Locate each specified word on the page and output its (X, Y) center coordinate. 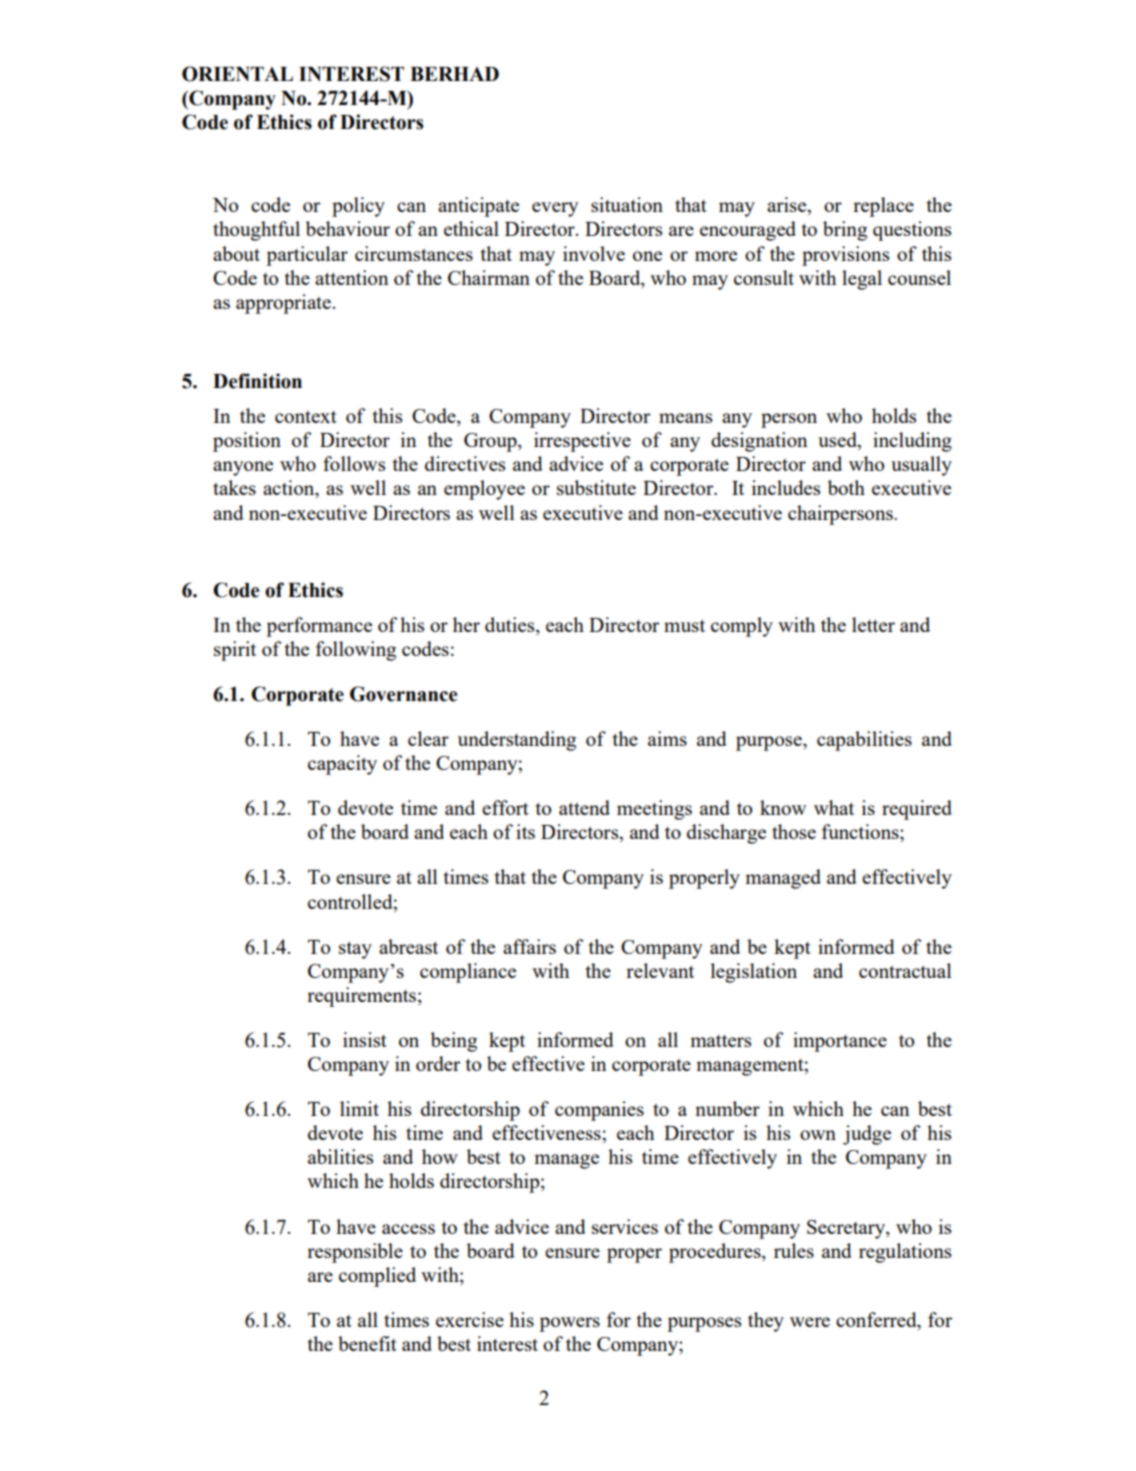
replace (883, 207)
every (555, 209)
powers (569, 1324)
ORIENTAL (237, 74)
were (810, 1322)
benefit (367, 1343)
